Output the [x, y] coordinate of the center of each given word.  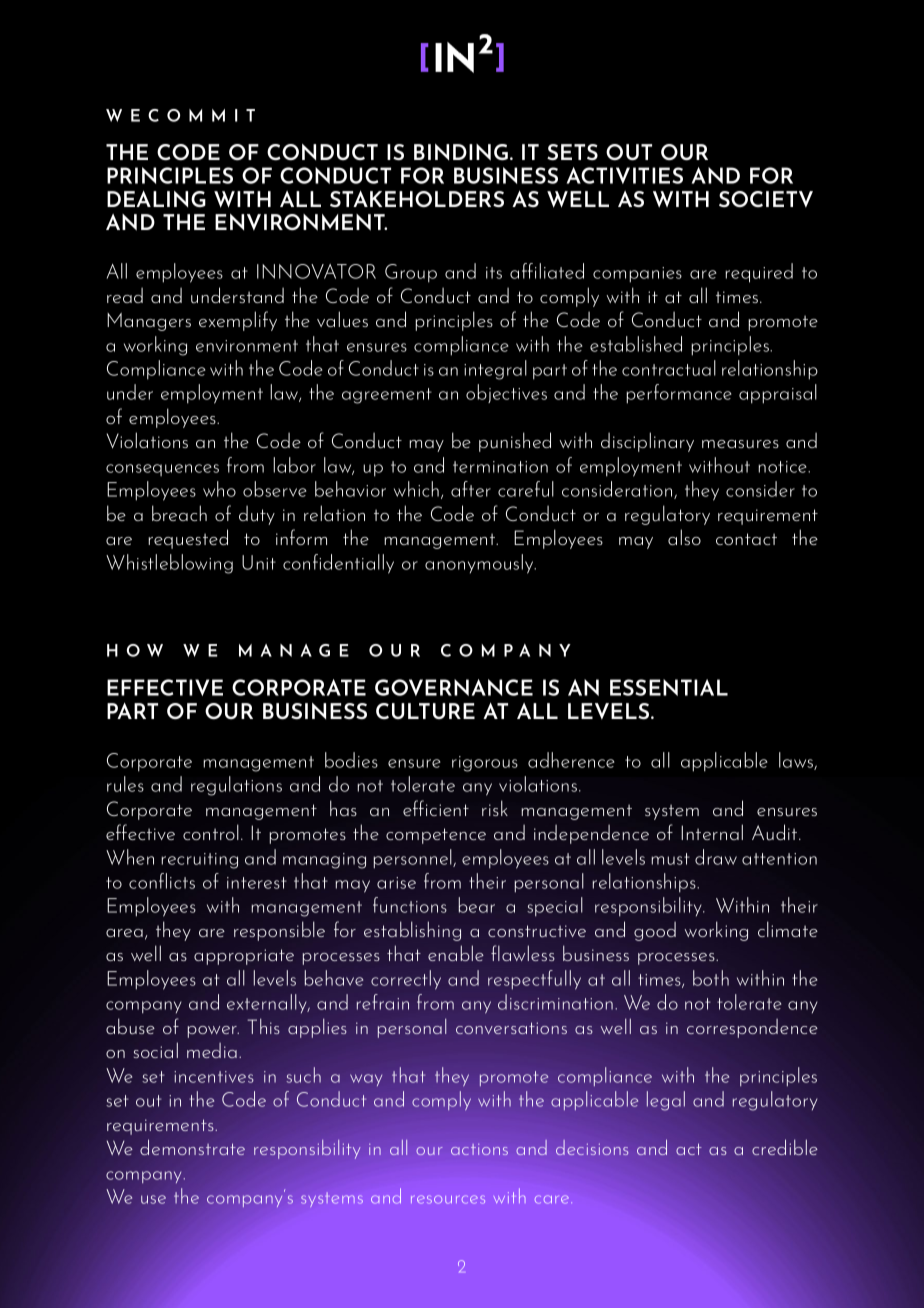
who [219, 489]
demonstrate [192, 1147]
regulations [236, 786]
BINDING [461, 152]
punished [515, 442]
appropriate [244, 957]
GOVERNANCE [454, 687]
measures [740, 444]
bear [477, 905]
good [655, 931]
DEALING [156, 199]
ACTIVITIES [625, 175]
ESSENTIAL [669, 687]
